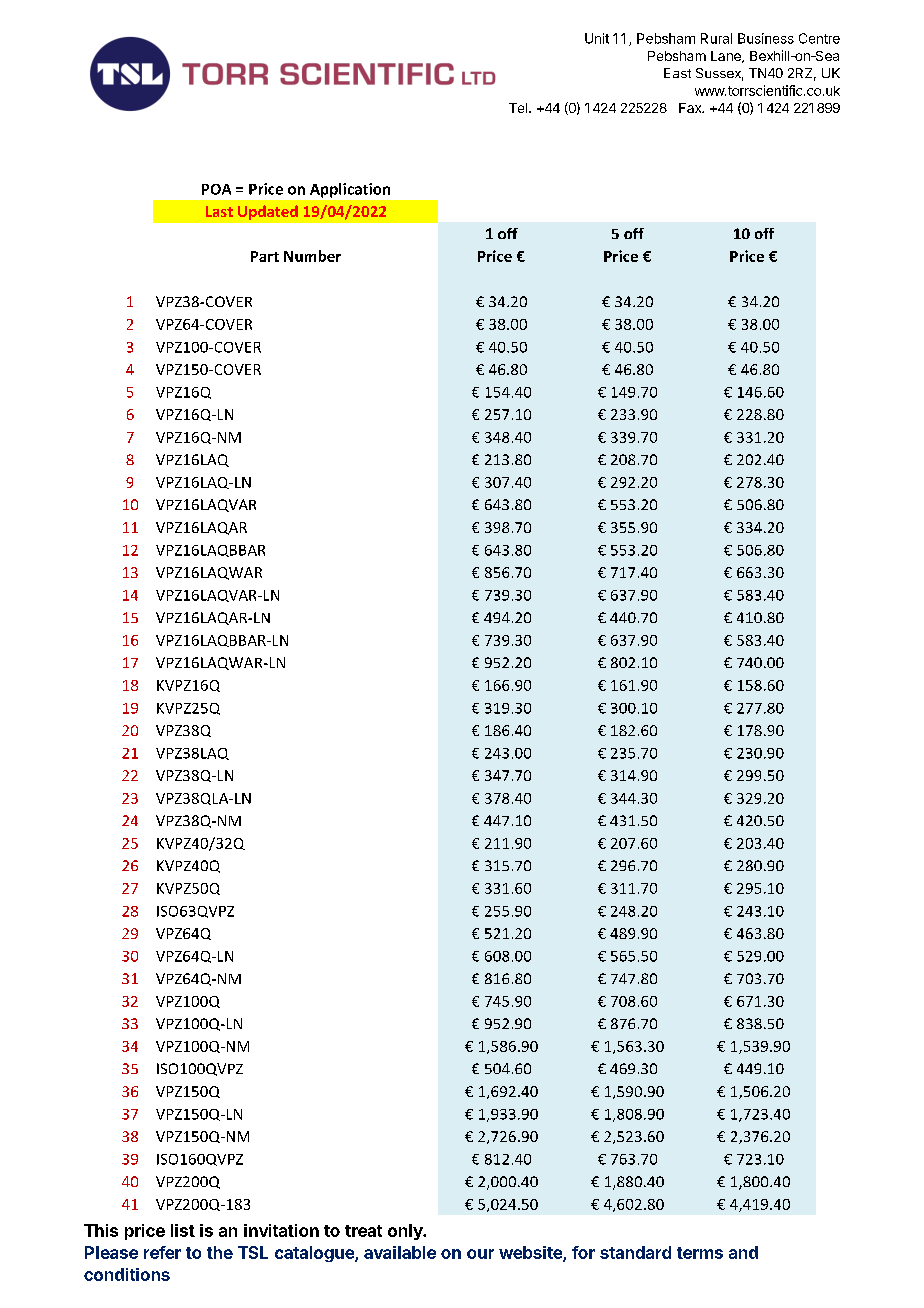 The width and height of the document is (924, 1308). What do you see at coordinates (406, 1232) in the document?
I see `only` at bounding box center [406, 1232].
